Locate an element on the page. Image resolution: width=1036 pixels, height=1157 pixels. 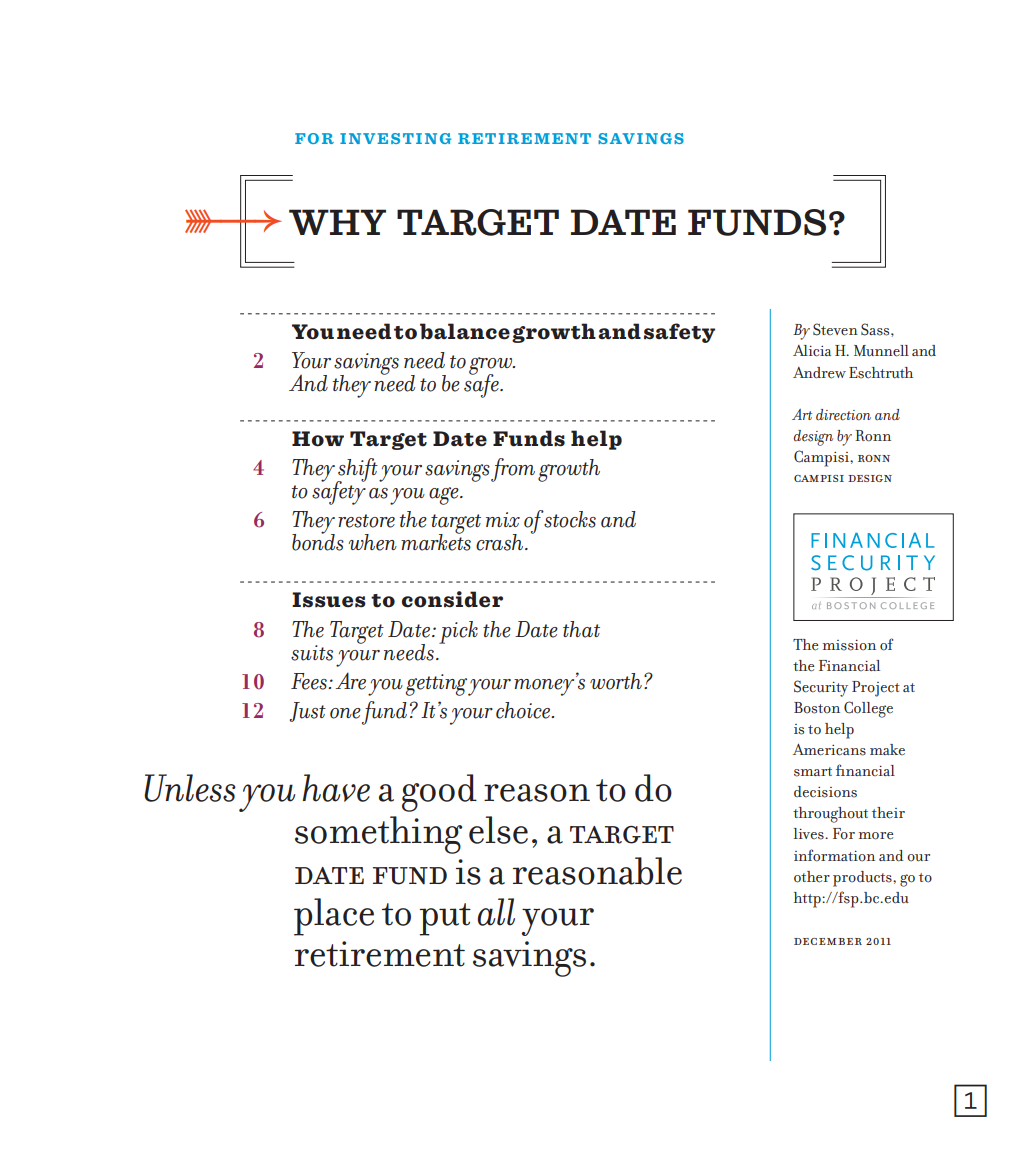
mission is located at coordinates (849, 645).
